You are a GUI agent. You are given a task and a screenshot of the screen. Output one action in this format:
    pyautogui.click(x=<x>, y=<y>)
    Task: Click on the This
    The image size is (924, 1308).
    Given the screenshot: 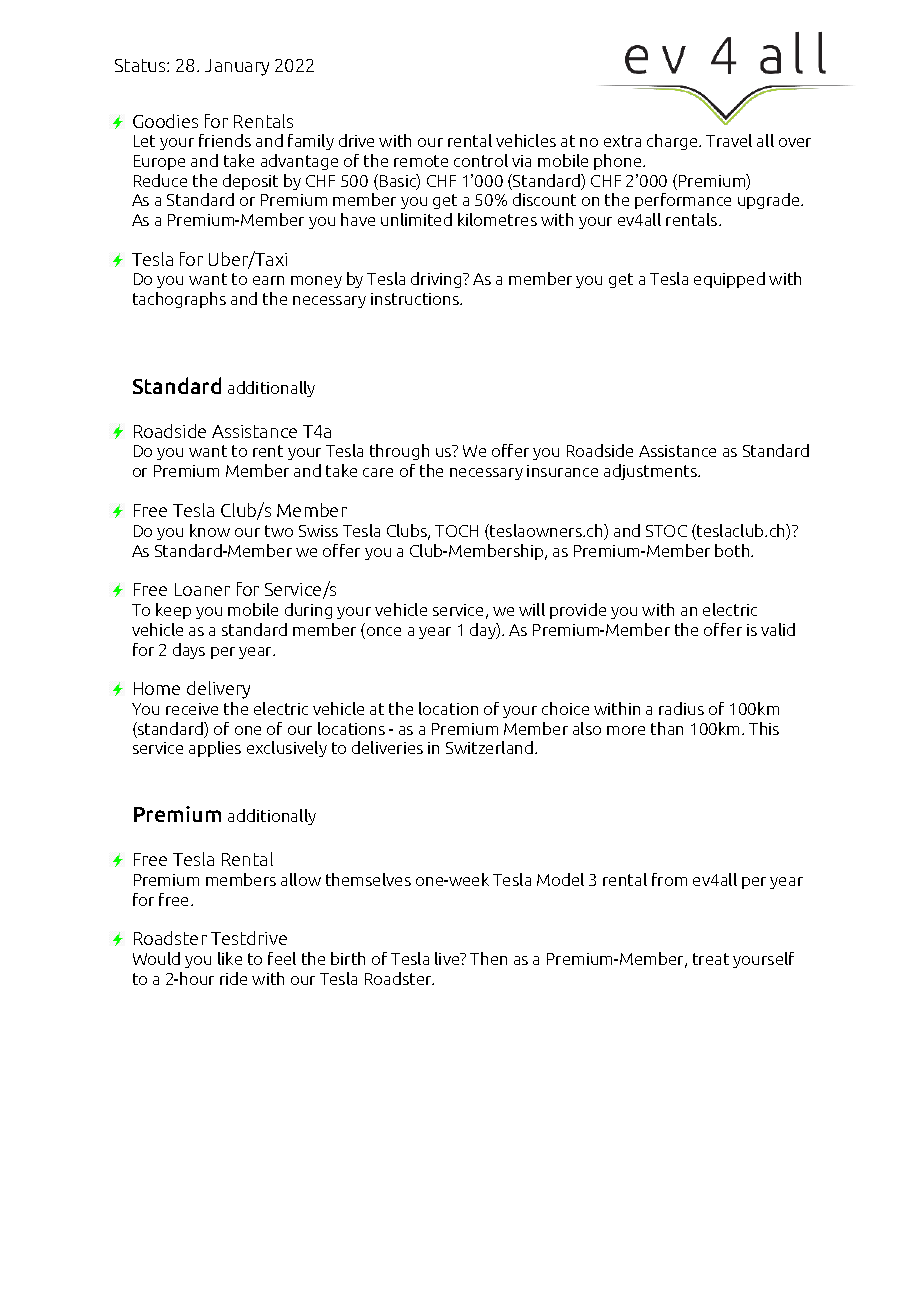 What is the action you would take?
    pyautogui.click(x=764, y=728)
